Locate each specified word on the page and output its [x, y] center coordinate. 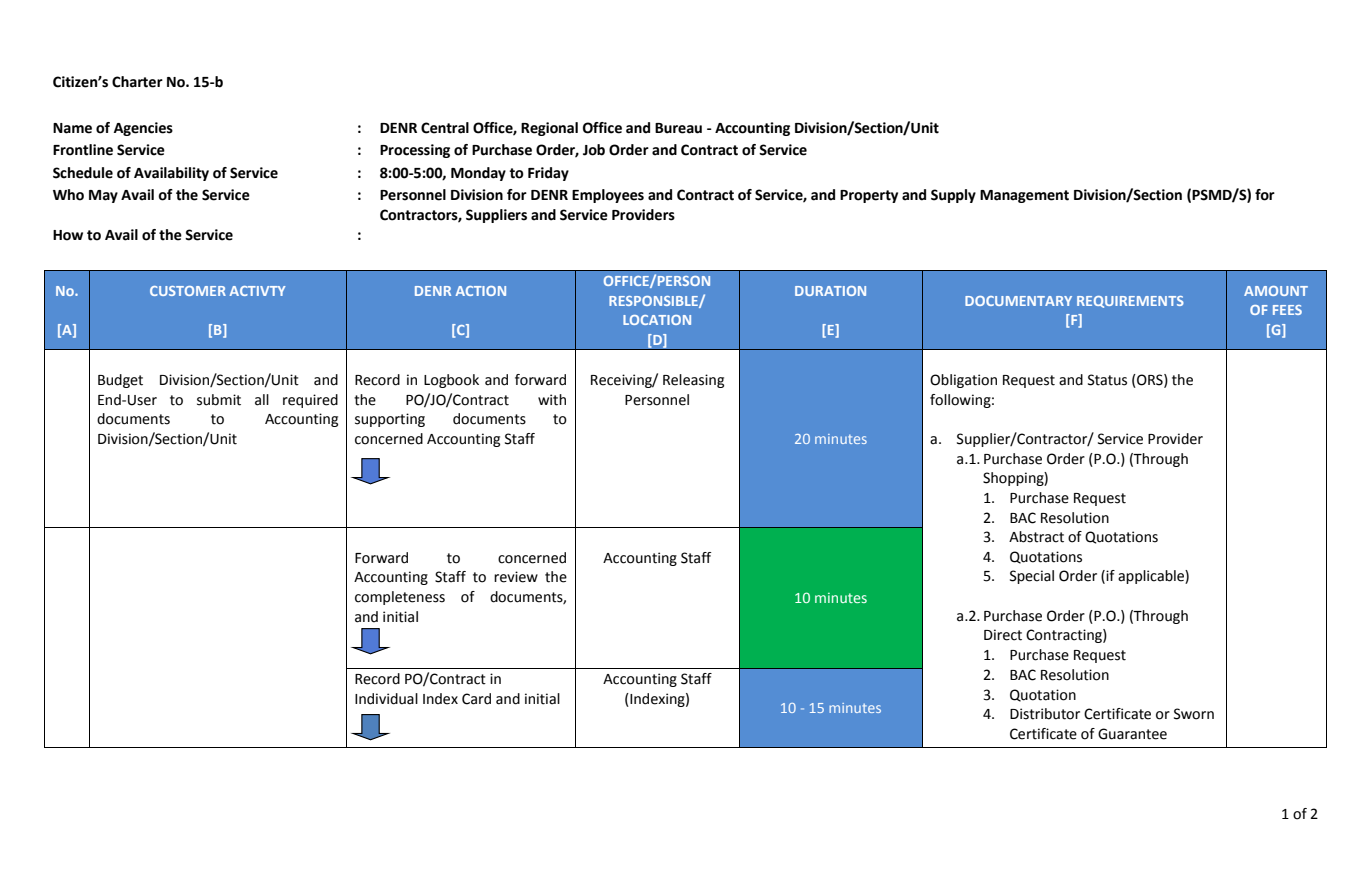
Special [1032, 577]
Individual [386, 699]
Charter [137, 82]
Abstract [1036, 537]
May [103, 196]
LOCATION [657, 320]
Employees [608, 196]
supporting [390, 420]
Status [1107, 380]
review [516, 577]
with [552, 400]
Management [1024, 196]
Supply [953, 196]
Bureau [678, 128]
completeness [400, 598]
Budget [120, 381]
